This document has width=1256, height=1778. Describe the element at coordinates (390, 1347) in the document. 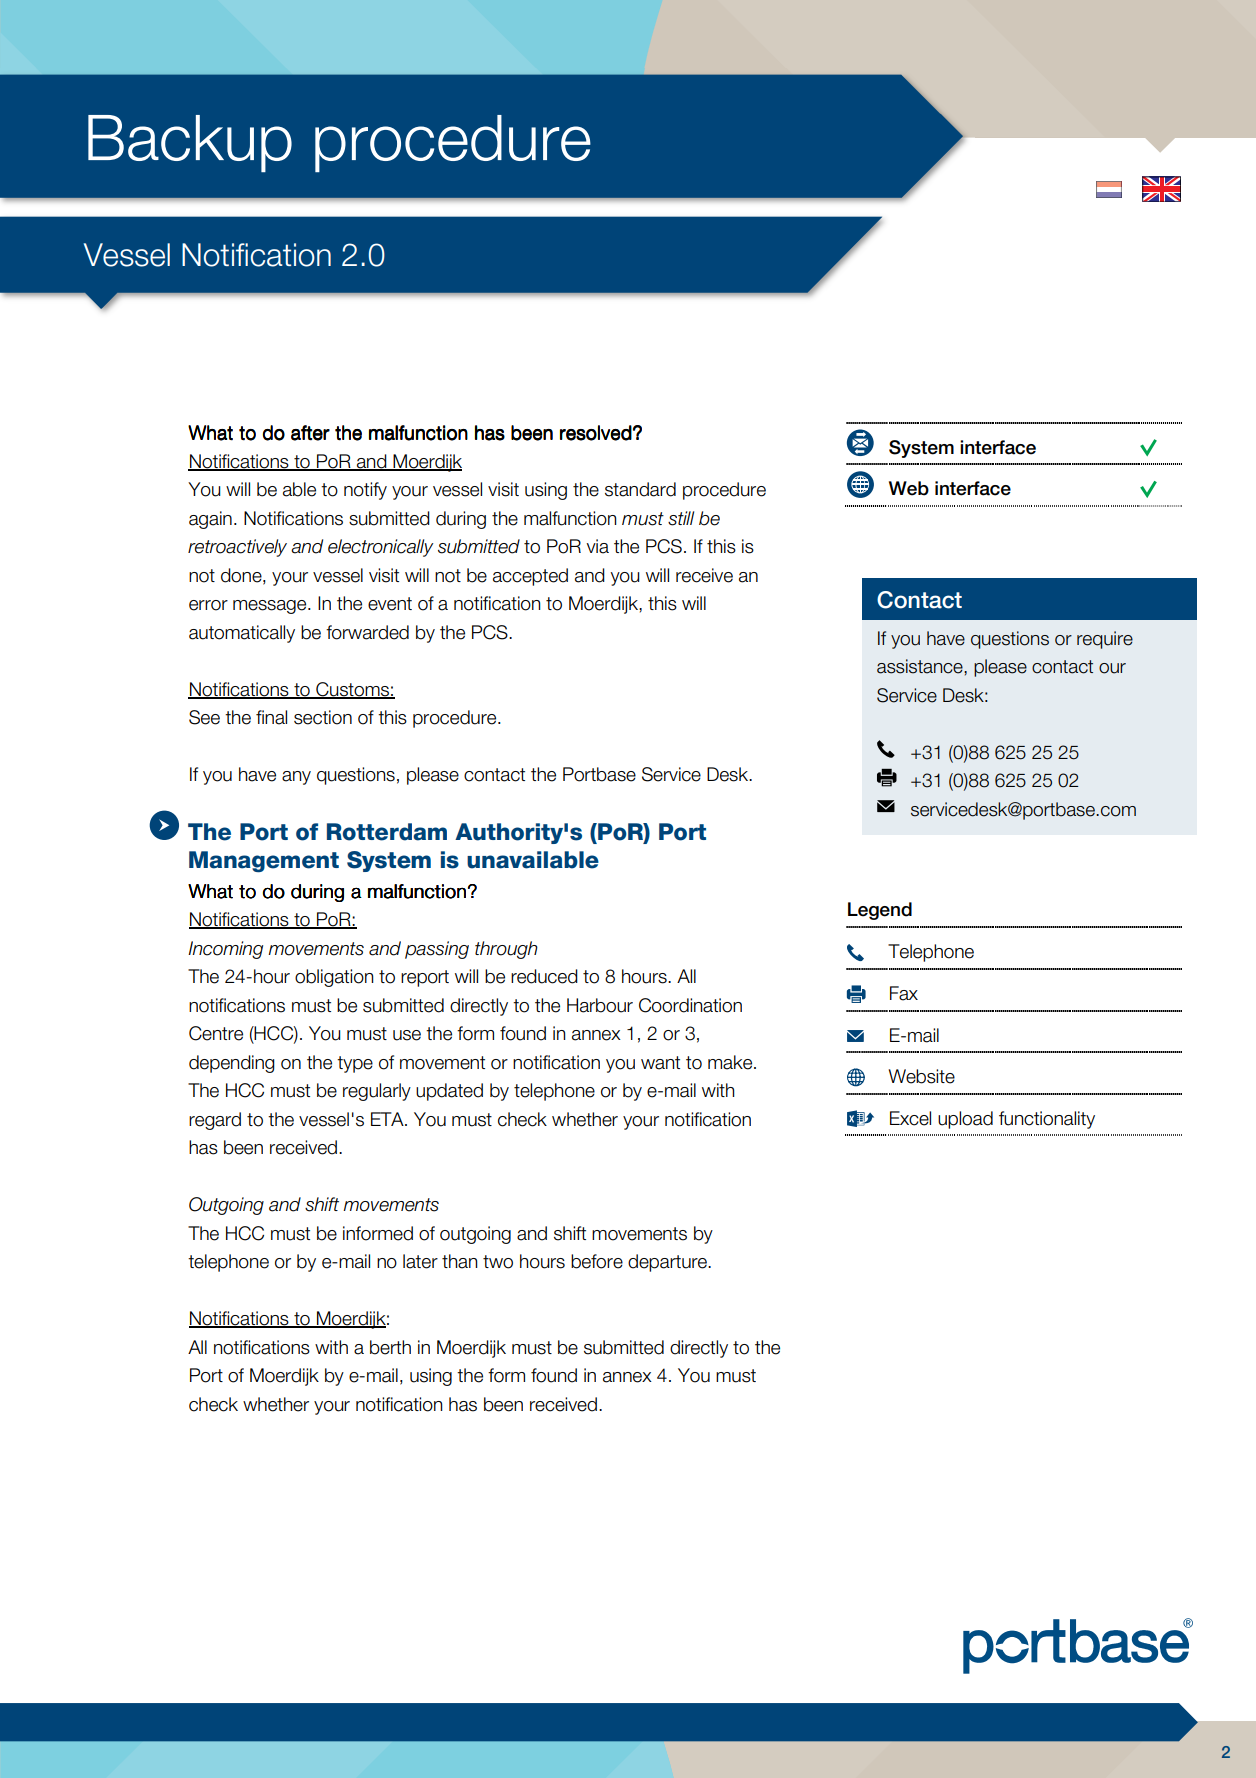

I see `berth` at that location.
